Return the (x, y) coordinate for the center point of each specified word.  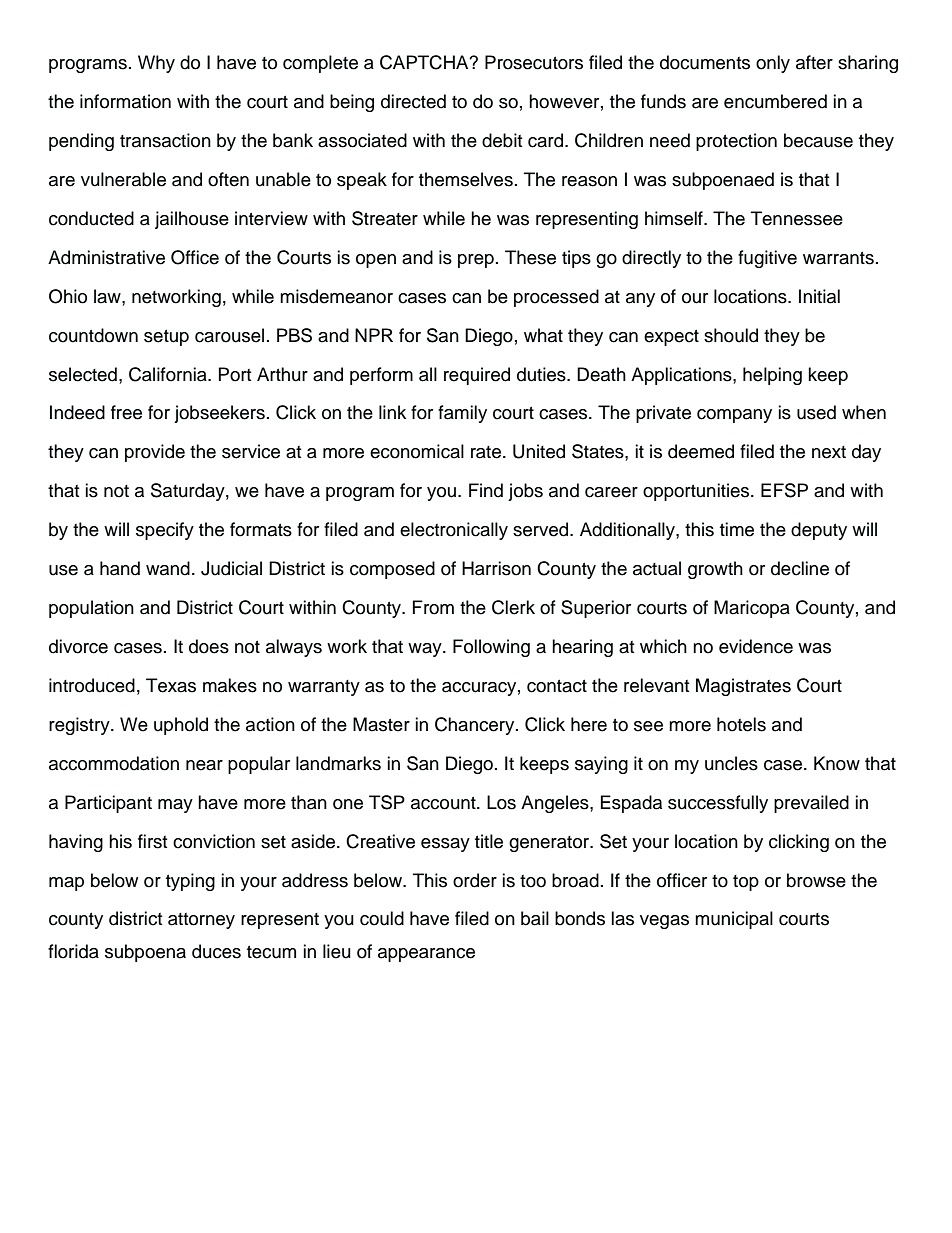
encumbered (775, 101)
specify (165, 531)
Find (486, 490)
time (737, 529)
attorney (201, 921)
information (125, 101)
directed (413, 101)
